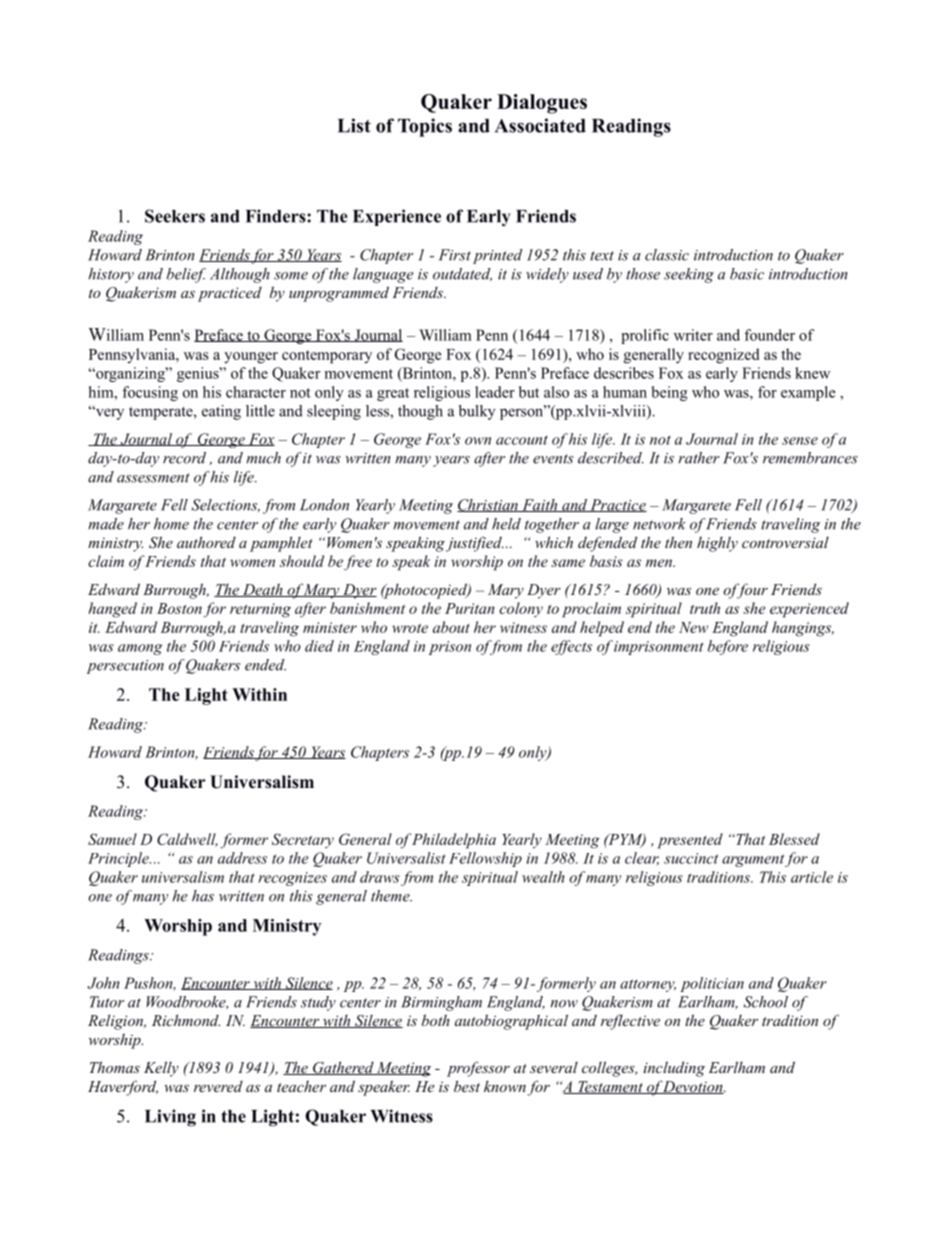 Image resolution: width=952 pixels, height=1233 pixels. Describe the element at coordinates (175, 216) in the screenshot. I see `Seekers` at that location.
